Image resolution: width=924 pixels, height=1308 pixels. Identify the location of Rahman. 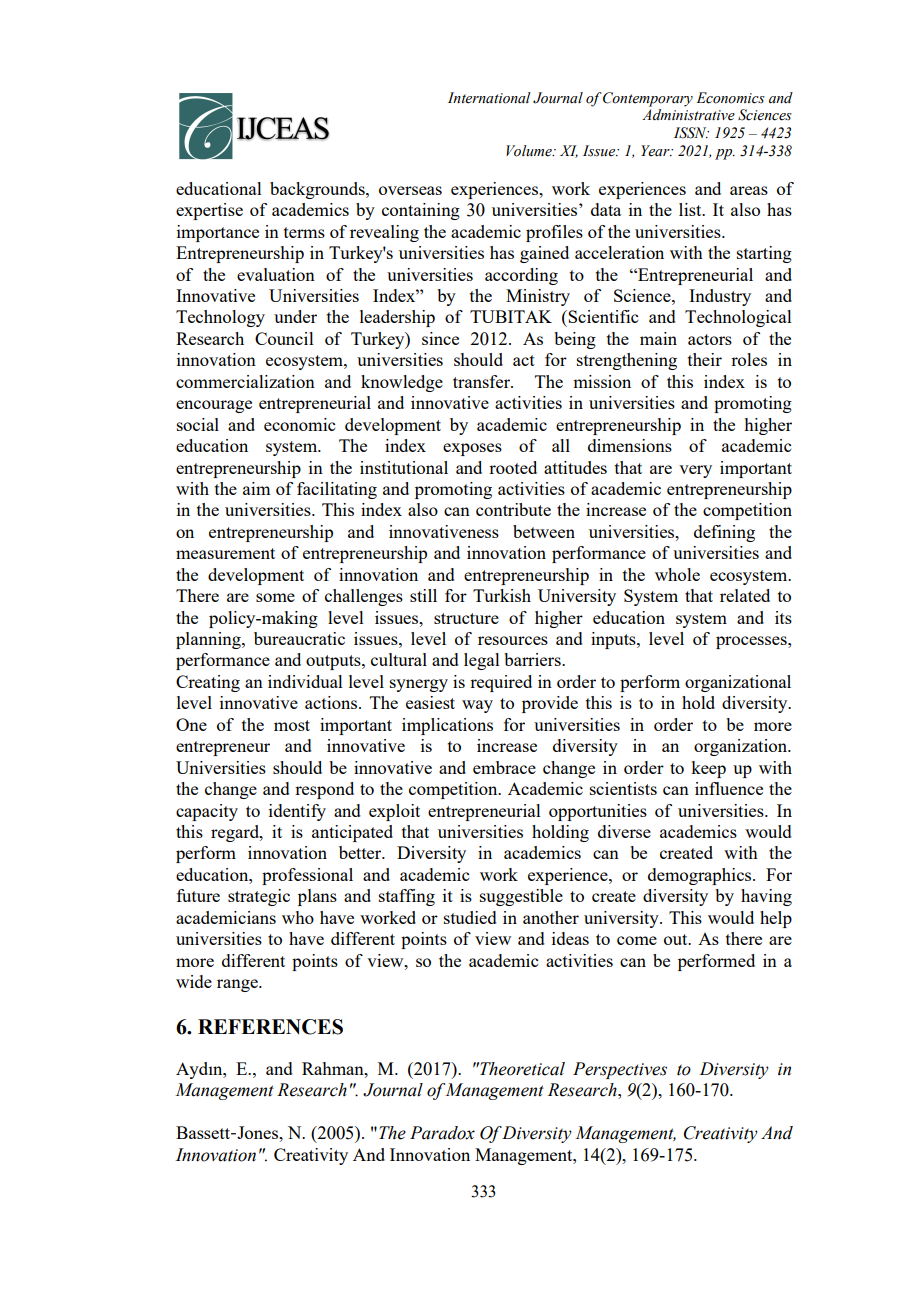
(334, 1068).
